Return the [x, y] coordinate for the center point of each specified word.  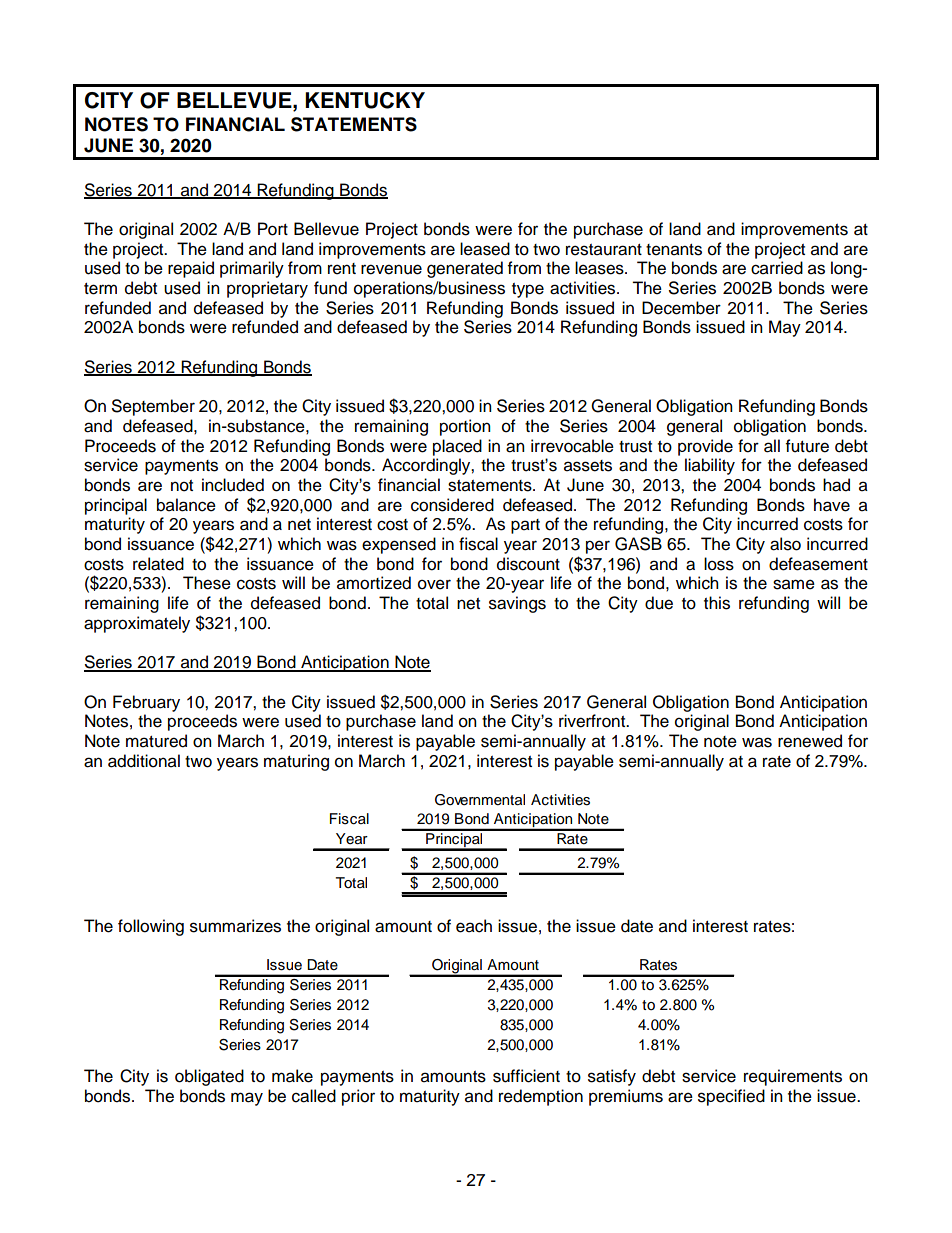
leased [485, 249]
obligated [209, 1077]
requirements [793, 1077]
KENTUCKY [365, 100]
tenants [674, 250]
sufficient [526, 1076]
